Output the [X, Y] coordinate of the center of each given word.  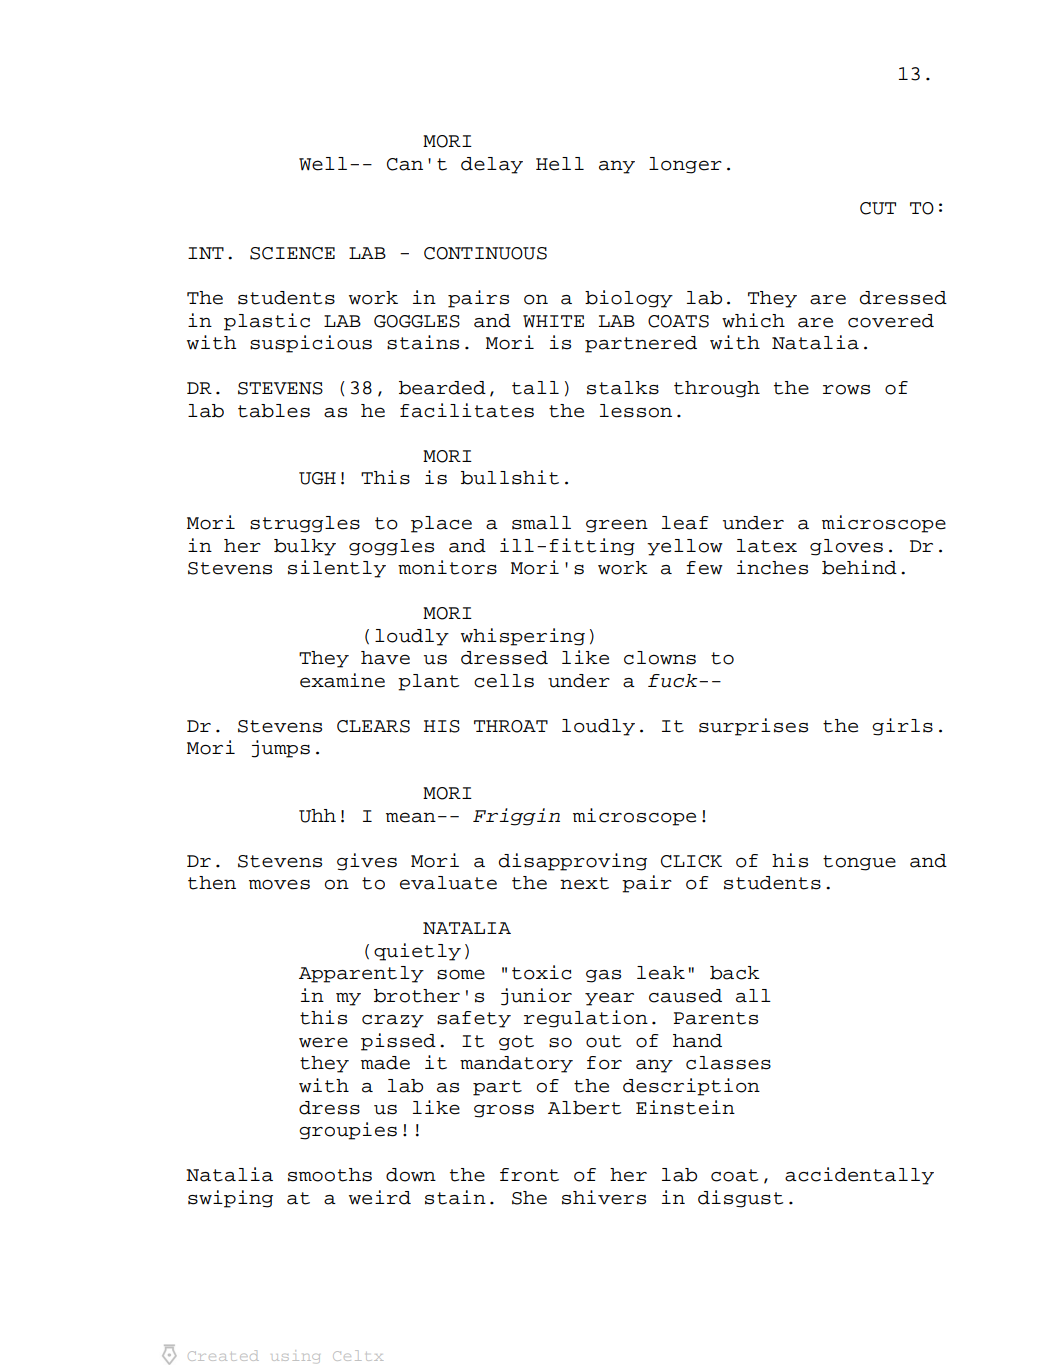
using [296, 1355]
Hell [560, 164]
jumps [280, 749]
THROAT [511, 726]
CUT [878, 208]
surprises [753, 727]
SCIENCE [292, 253]
